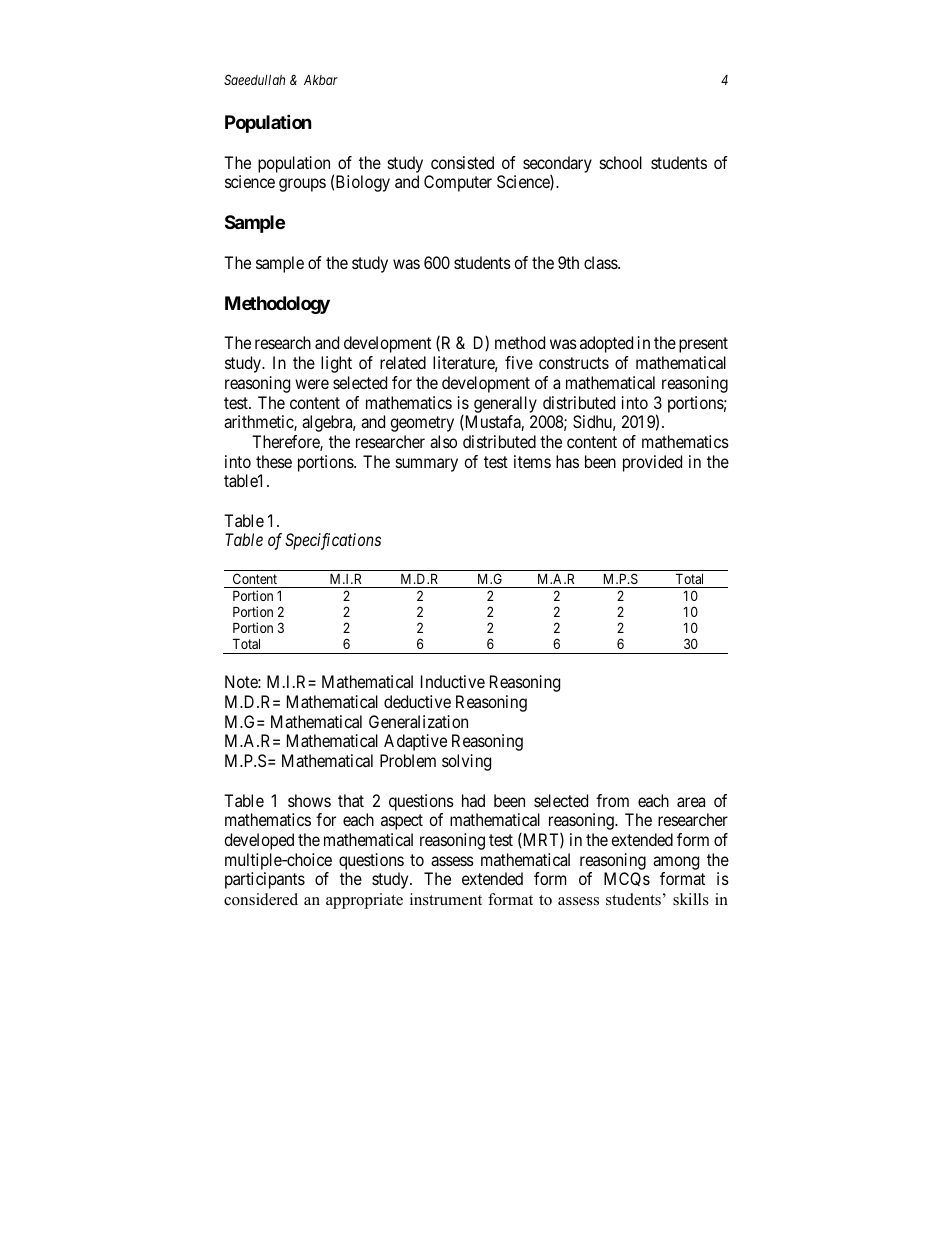 The image size is (952, 1233). I want to click on Inductive, so click(453, 681).
